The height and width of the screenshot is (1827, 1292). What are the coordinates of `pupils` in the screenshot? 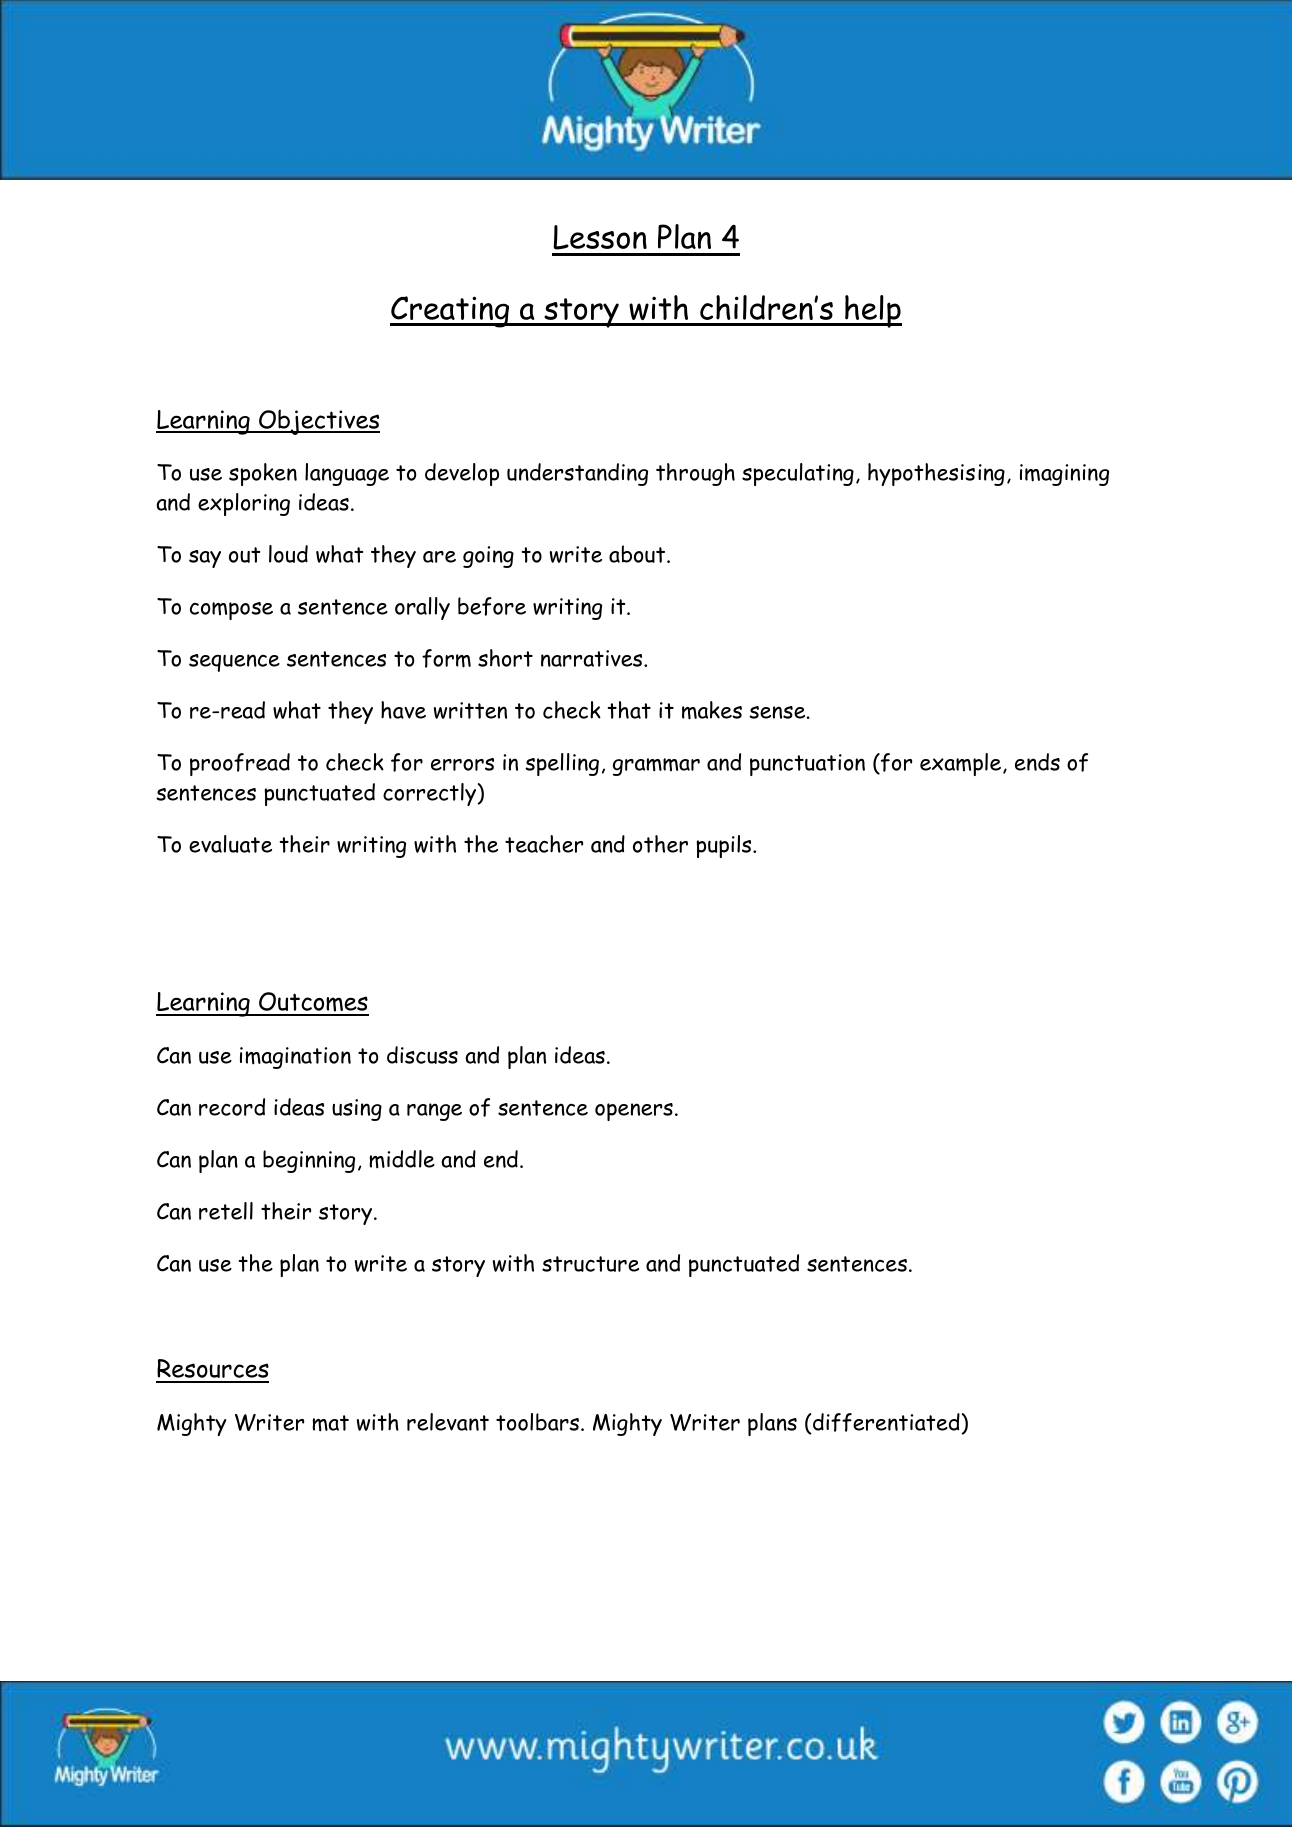 It's located at (725, 846).
